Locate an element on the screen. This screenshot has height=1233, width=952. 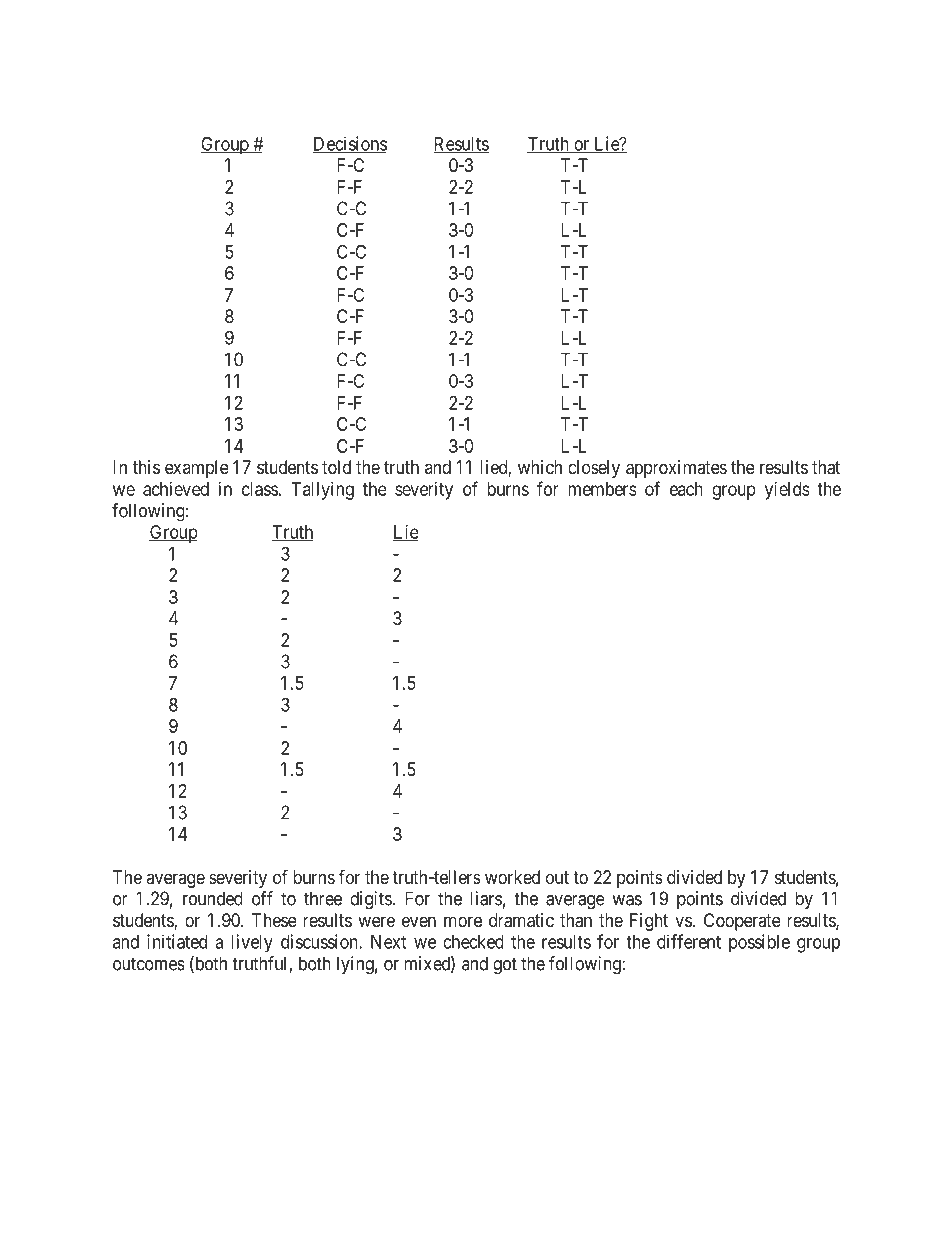
Decisions is located at coordinates (349, 144).
